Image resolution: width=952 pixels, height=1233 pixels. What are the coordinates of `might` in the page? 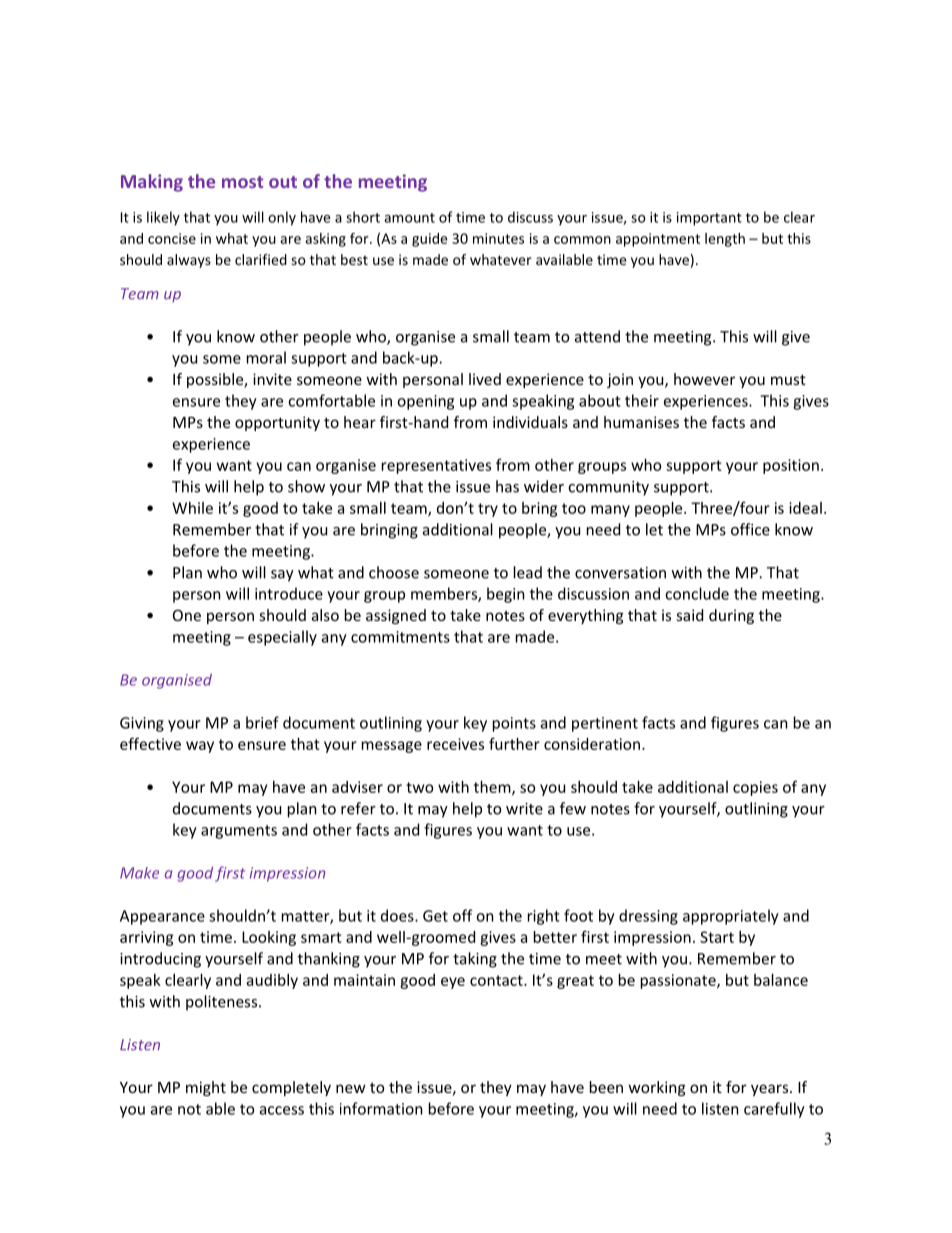 It's located at (206, 1088).
